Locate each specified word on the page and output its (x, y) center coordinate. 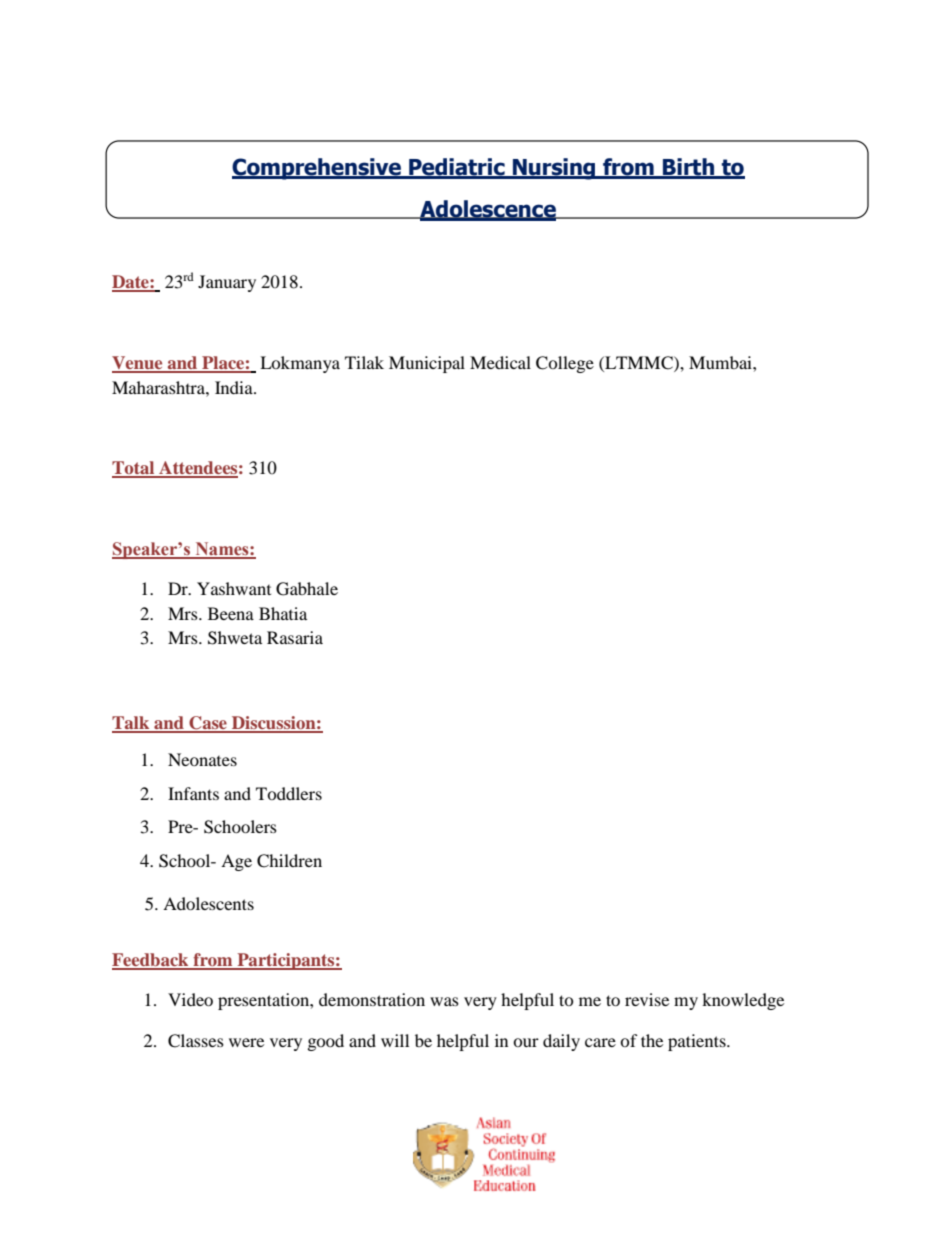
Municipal (427, 364)
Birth (689, 168)
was (444, 1001)
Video (190, 999)
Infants (193, 793)
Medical (500, 362)
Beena (231, 613)
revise (647, 999)
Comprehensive (317, 169)
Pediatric (457, 168)
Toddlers (289, 793)
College (565, 364)
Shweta (235, 638)
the (652, 1040)
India (235, 387)
